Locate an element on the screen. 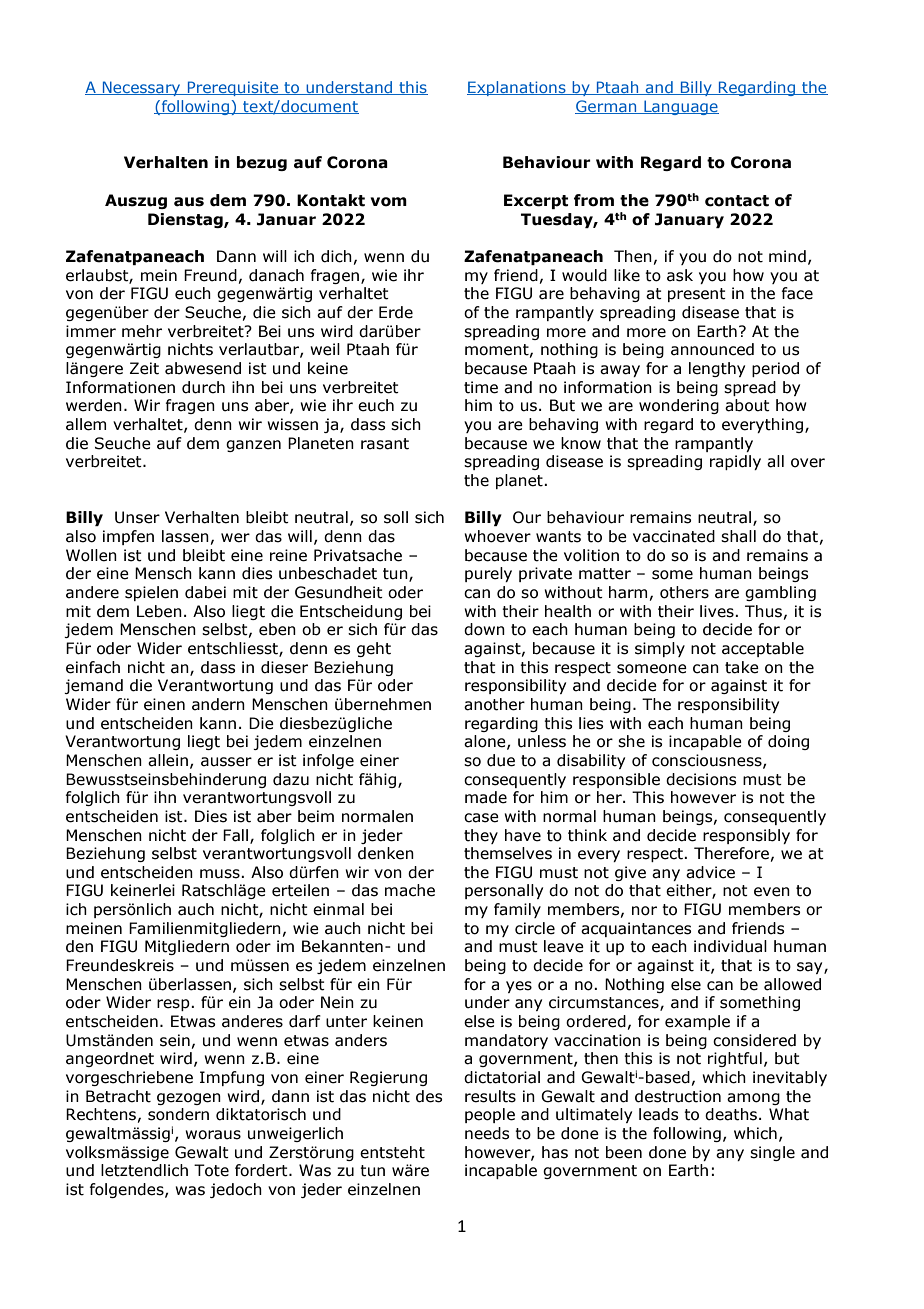 The width and height of the screenshot is (924, 1309). Explanations is located at coordinates (517, 88).
